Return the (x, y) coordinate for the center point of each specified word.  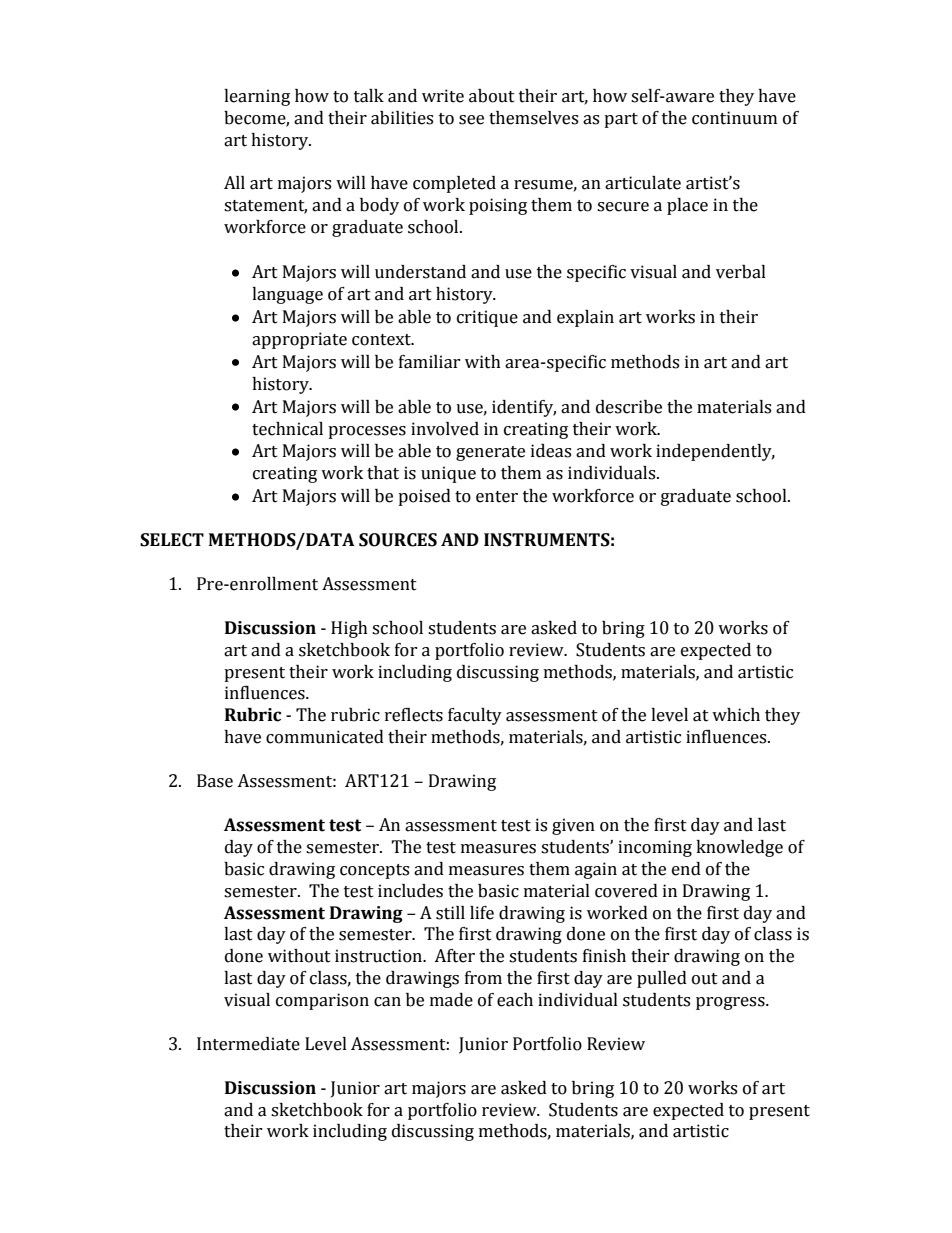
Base (215, 781)
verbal (741, 272)
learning (257, 97)
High (349, 629)
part (621, 120)
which (736, 715)
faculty (475, 716)
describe (629, 407)
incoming (655, 848)
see (471, 120)
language (287, 295)
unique (448, 474)
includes (410, 891)
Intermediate (248, 1044)
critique (487, 318)
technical (287, 429)
